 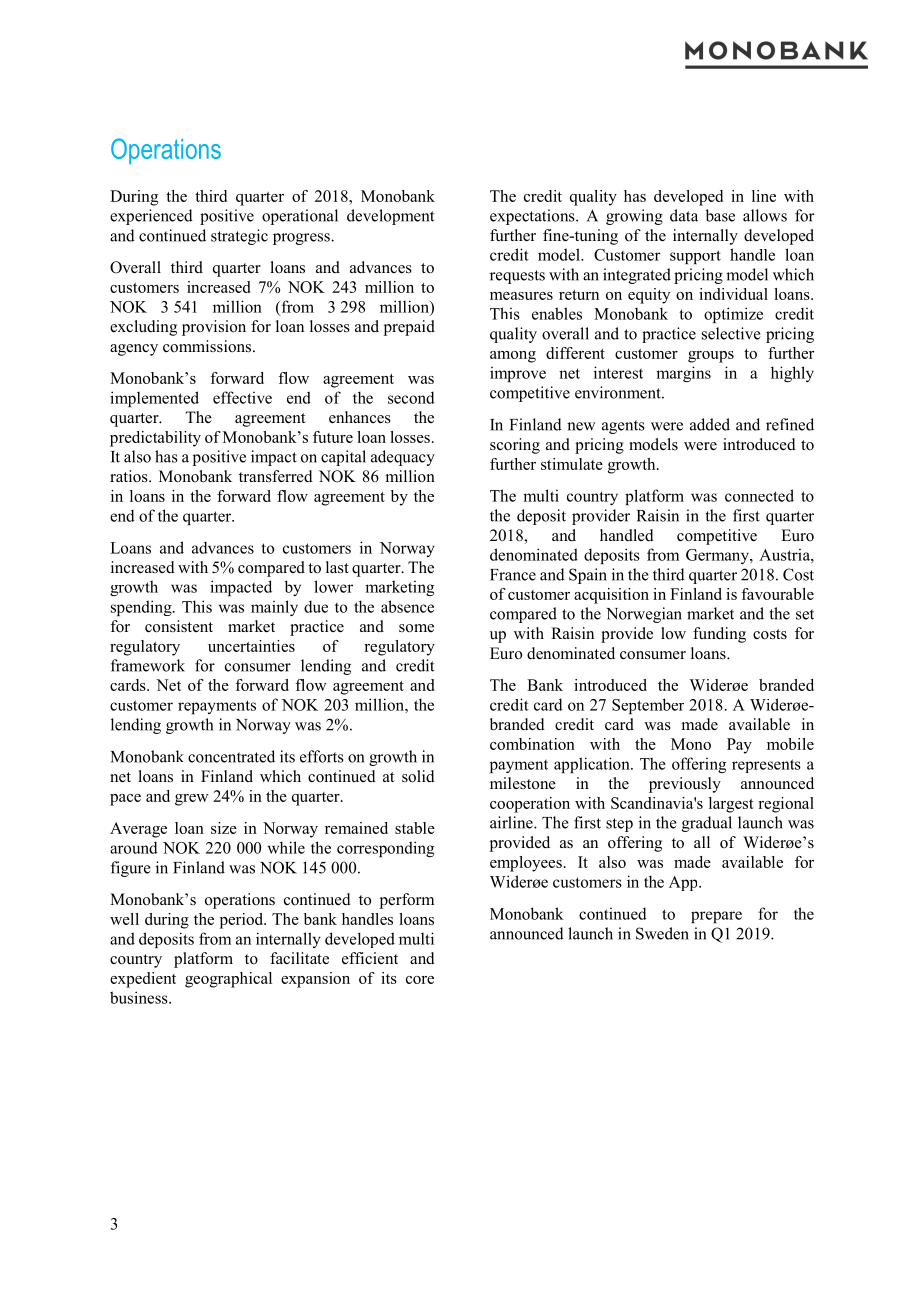 I want to click on base, so click(x=720, y=215).
